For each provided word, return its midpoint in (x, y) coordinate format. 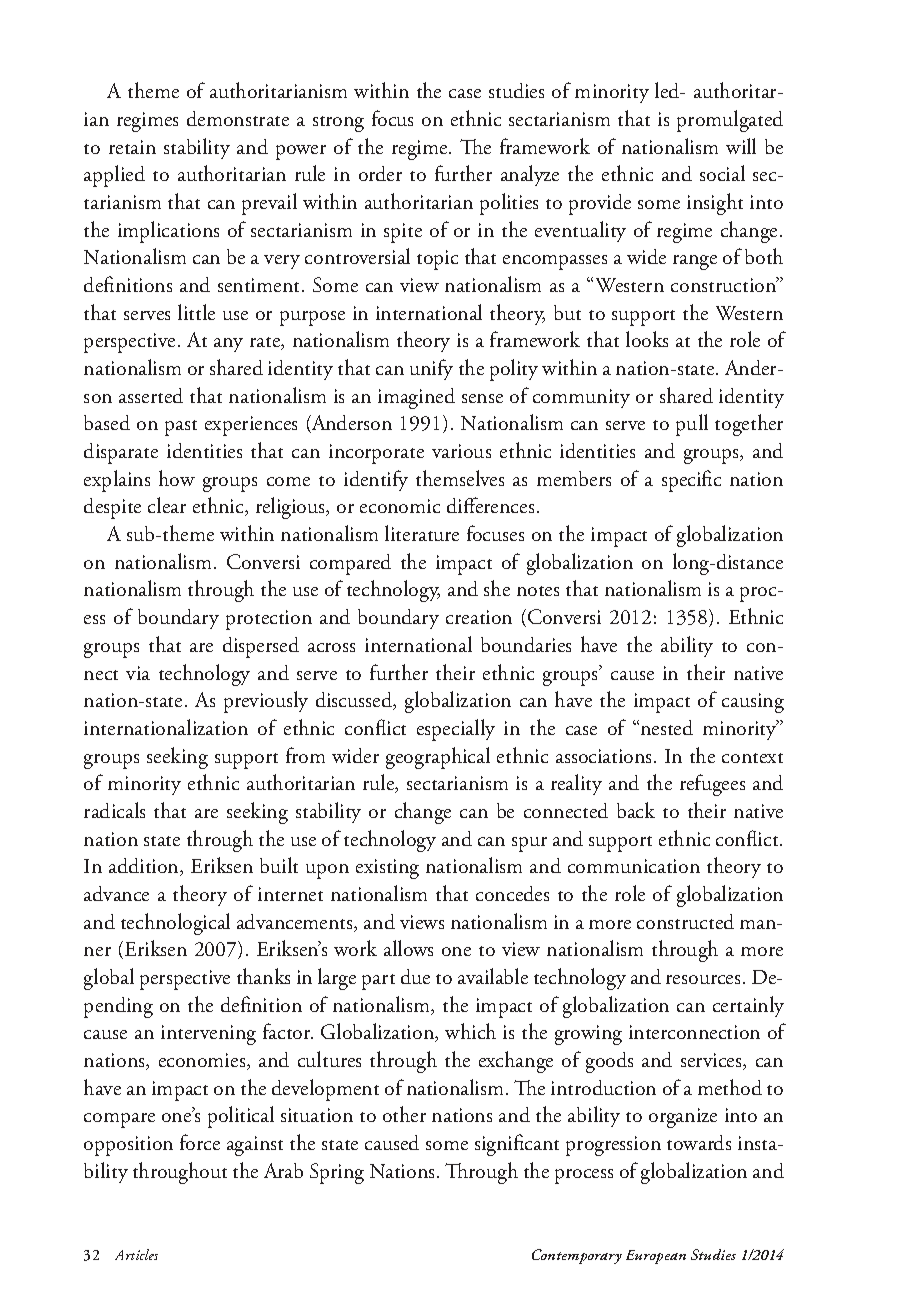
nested (665, 727)
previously (266, 702)
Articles (136, 1254)
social (722, 173)
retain (132, 147)
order (380, 173)
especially (456, 730)
